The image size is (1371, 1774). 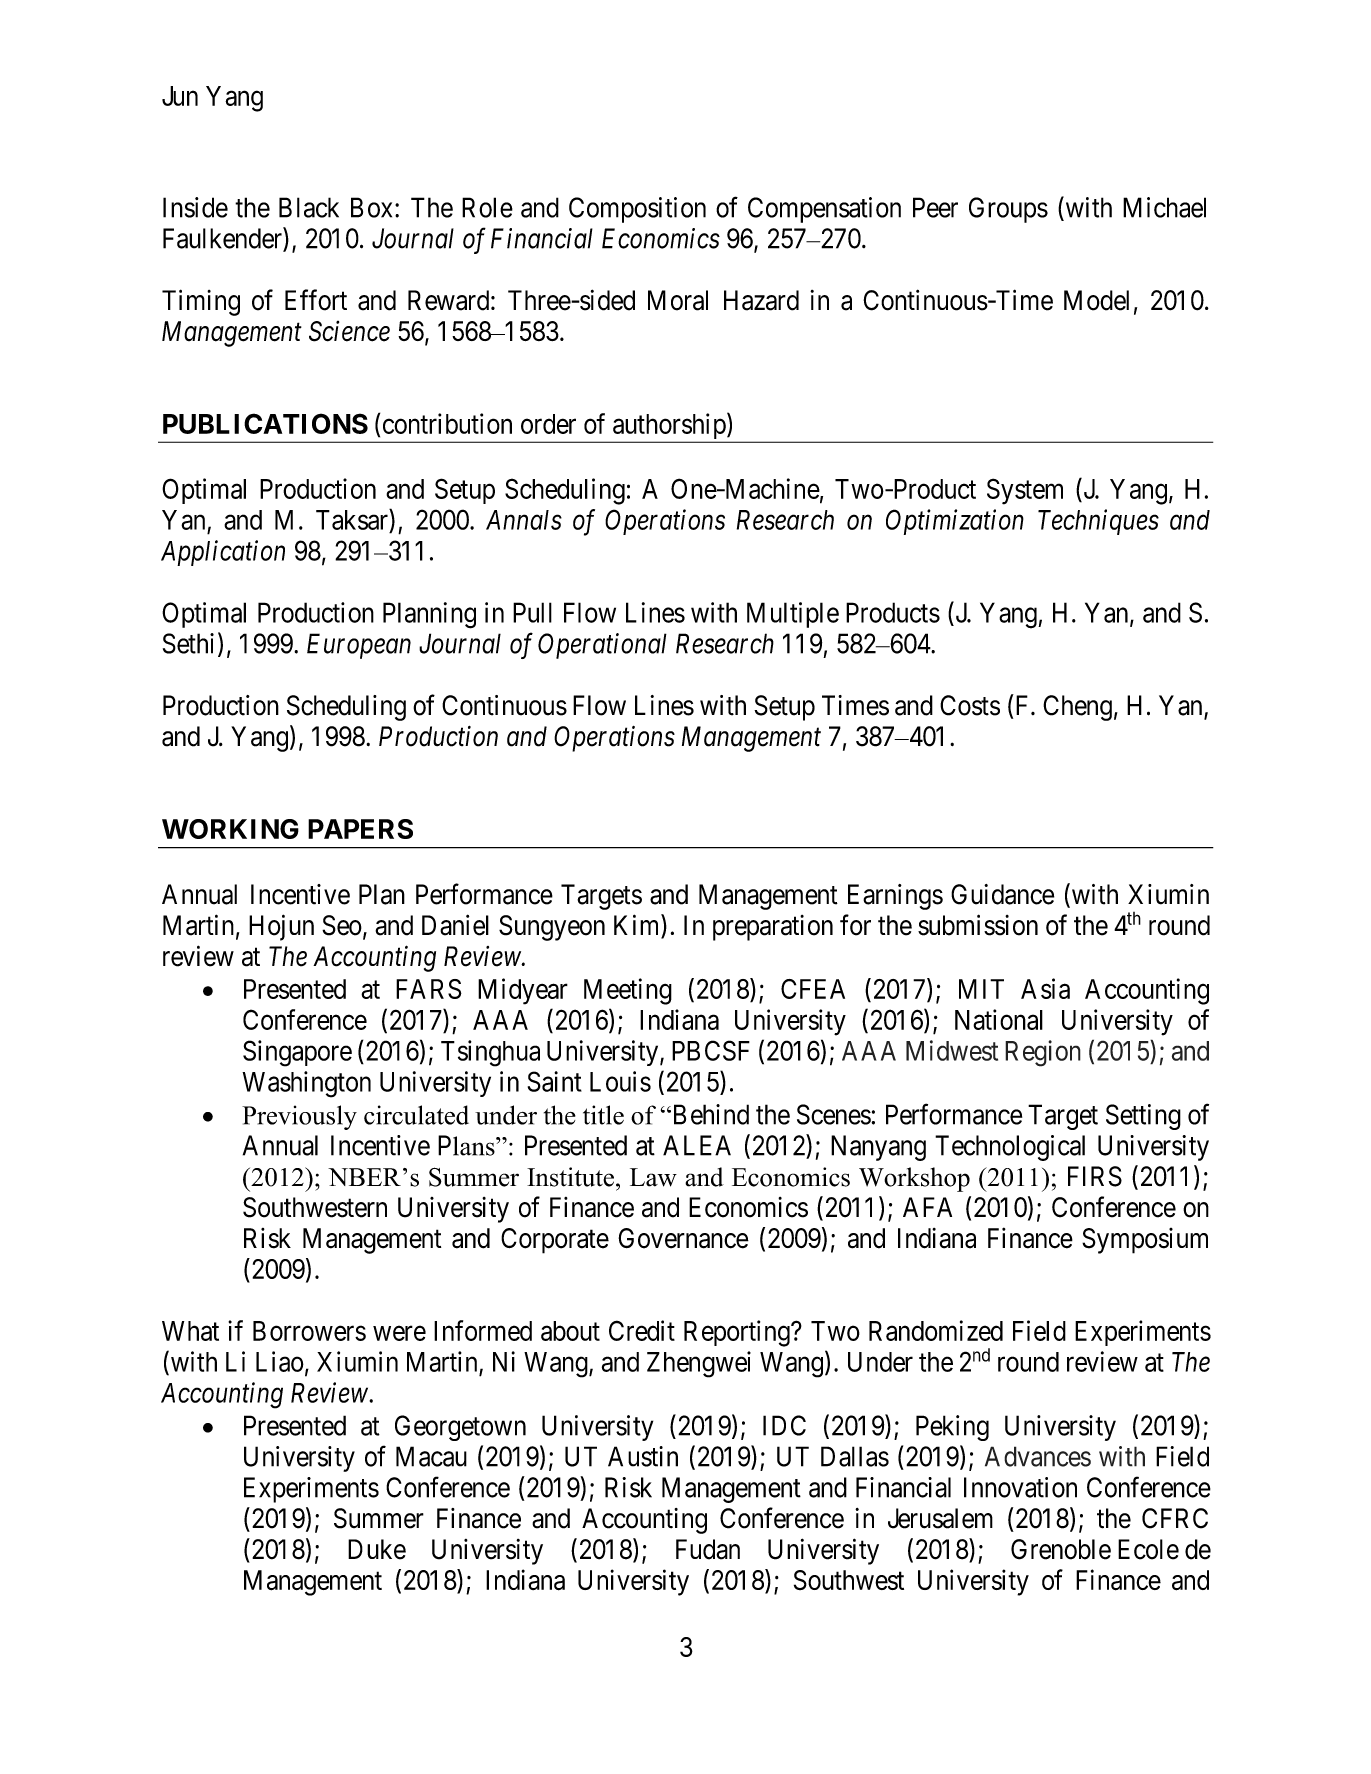 I want to click on Kim, so click(x=638, y=924).
